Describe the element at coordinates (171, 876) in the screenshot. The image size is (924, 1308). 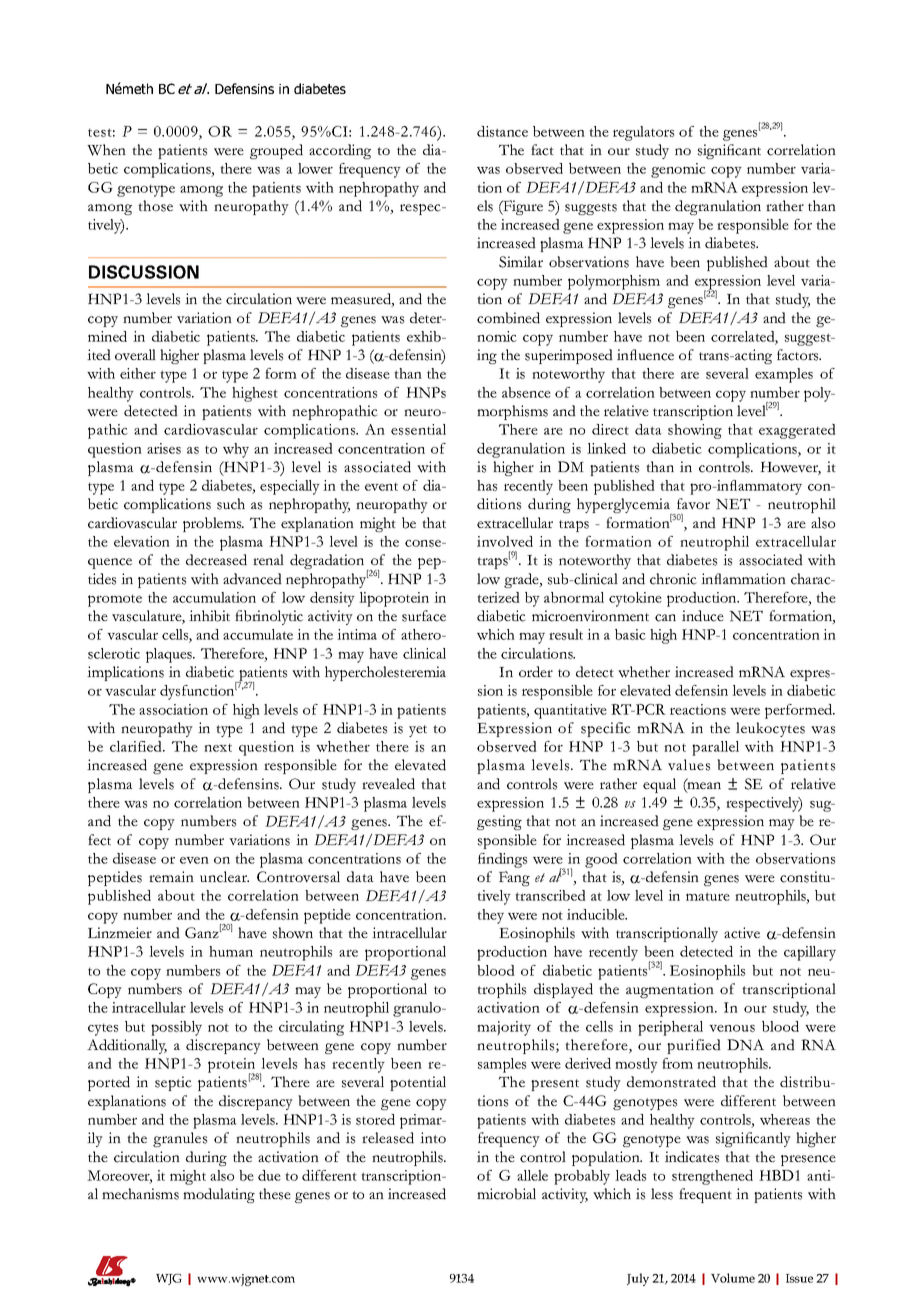
I see `remain` at that location.
